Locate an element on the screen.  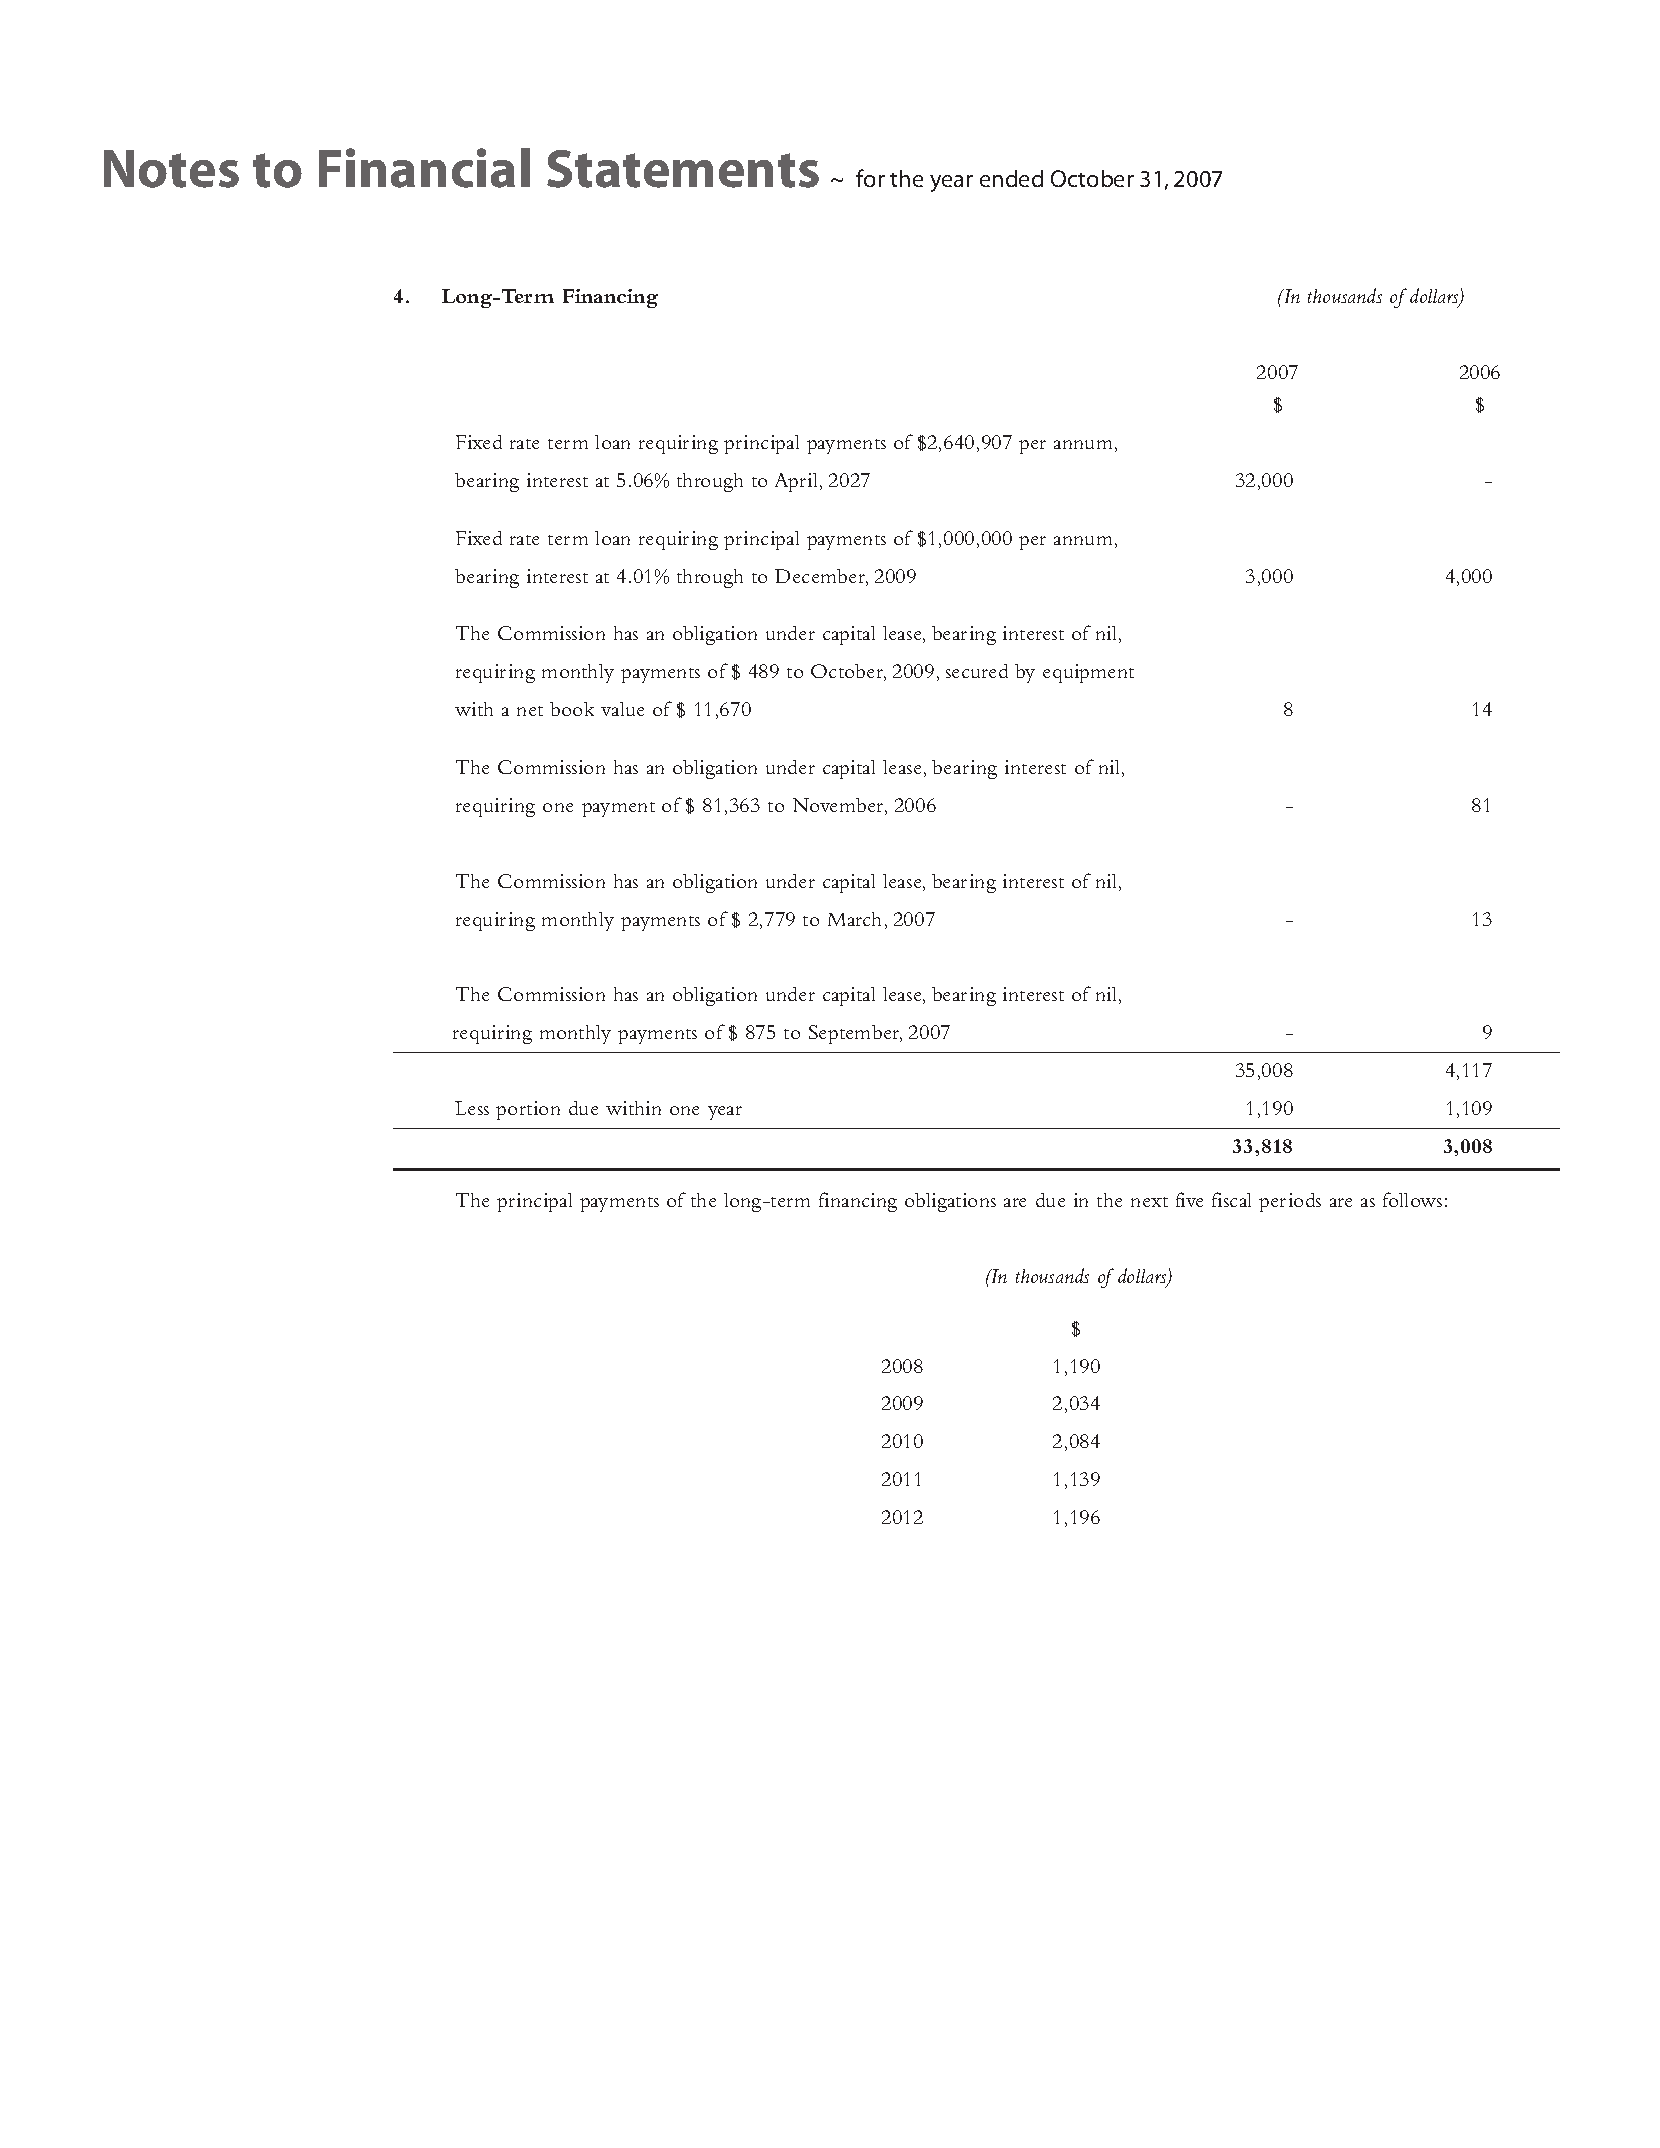
net is located at coordinates (530, 711).
